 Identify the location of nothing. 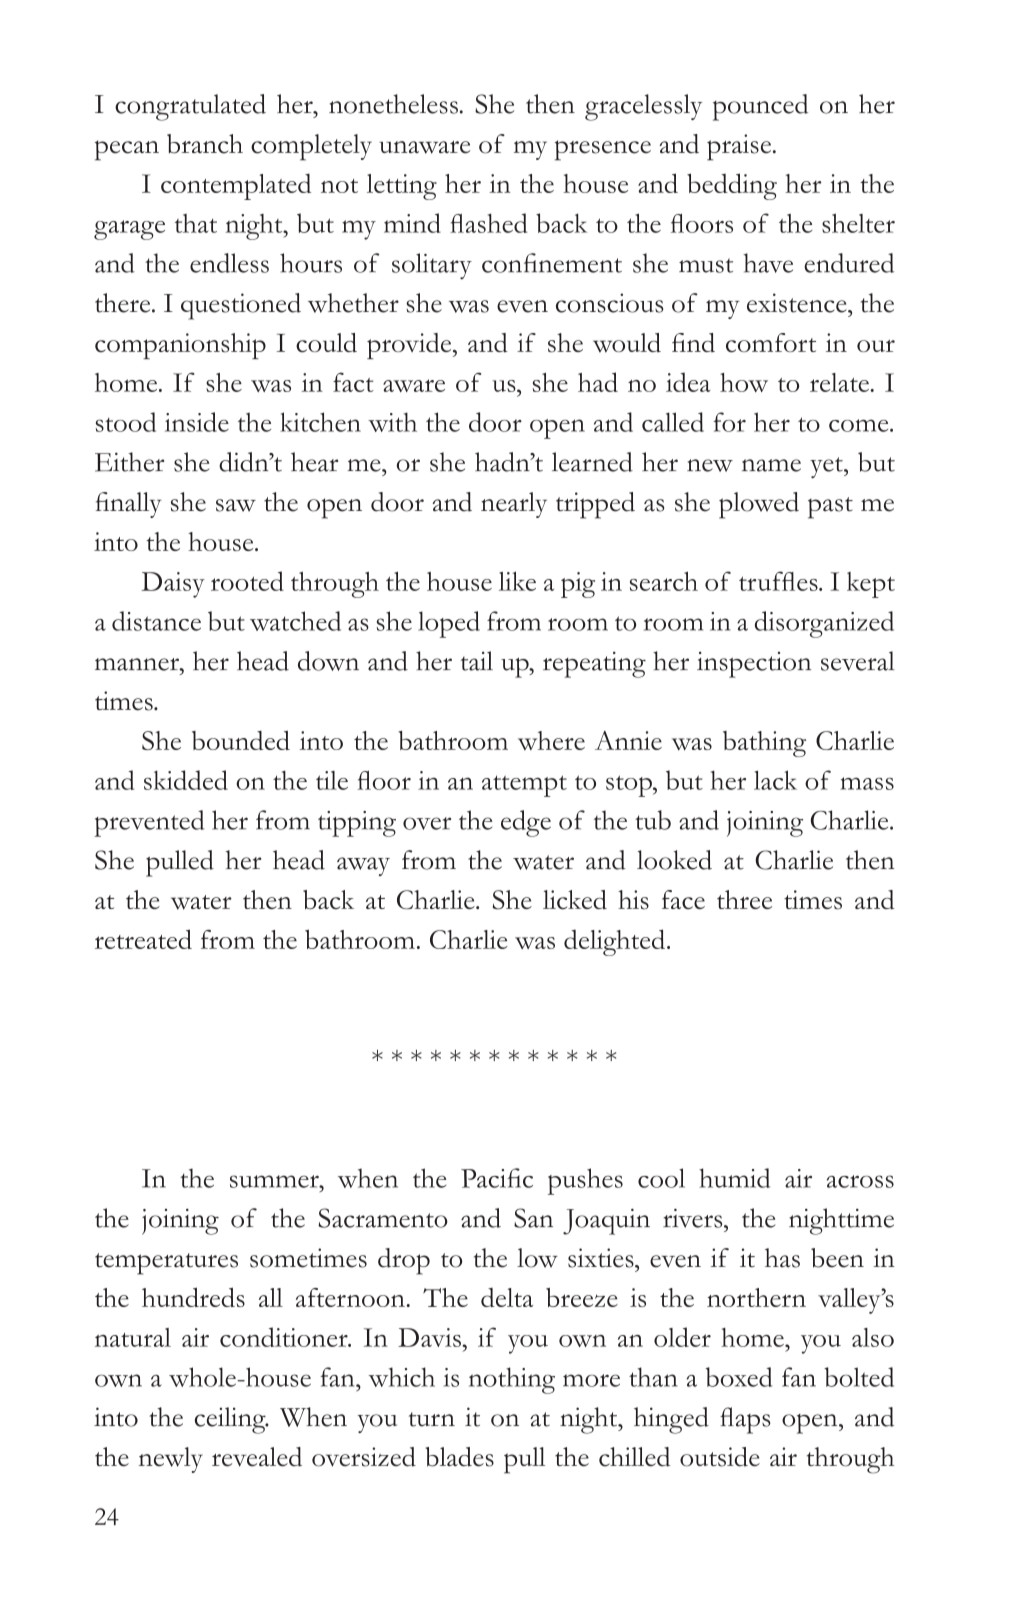
(512, 1380).
